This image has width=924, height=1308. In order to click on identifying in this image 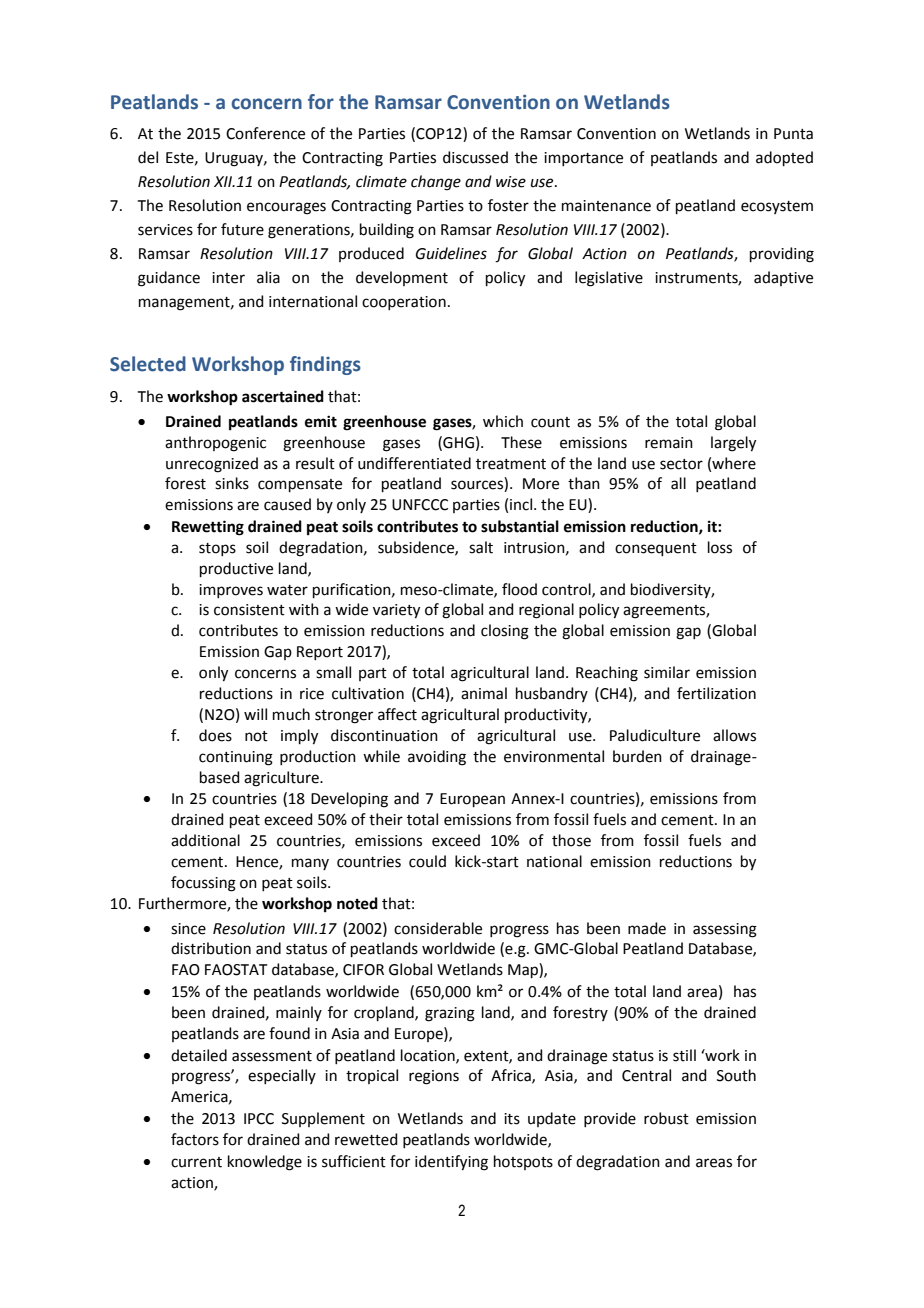, I will do `click(451, 1163)`.
